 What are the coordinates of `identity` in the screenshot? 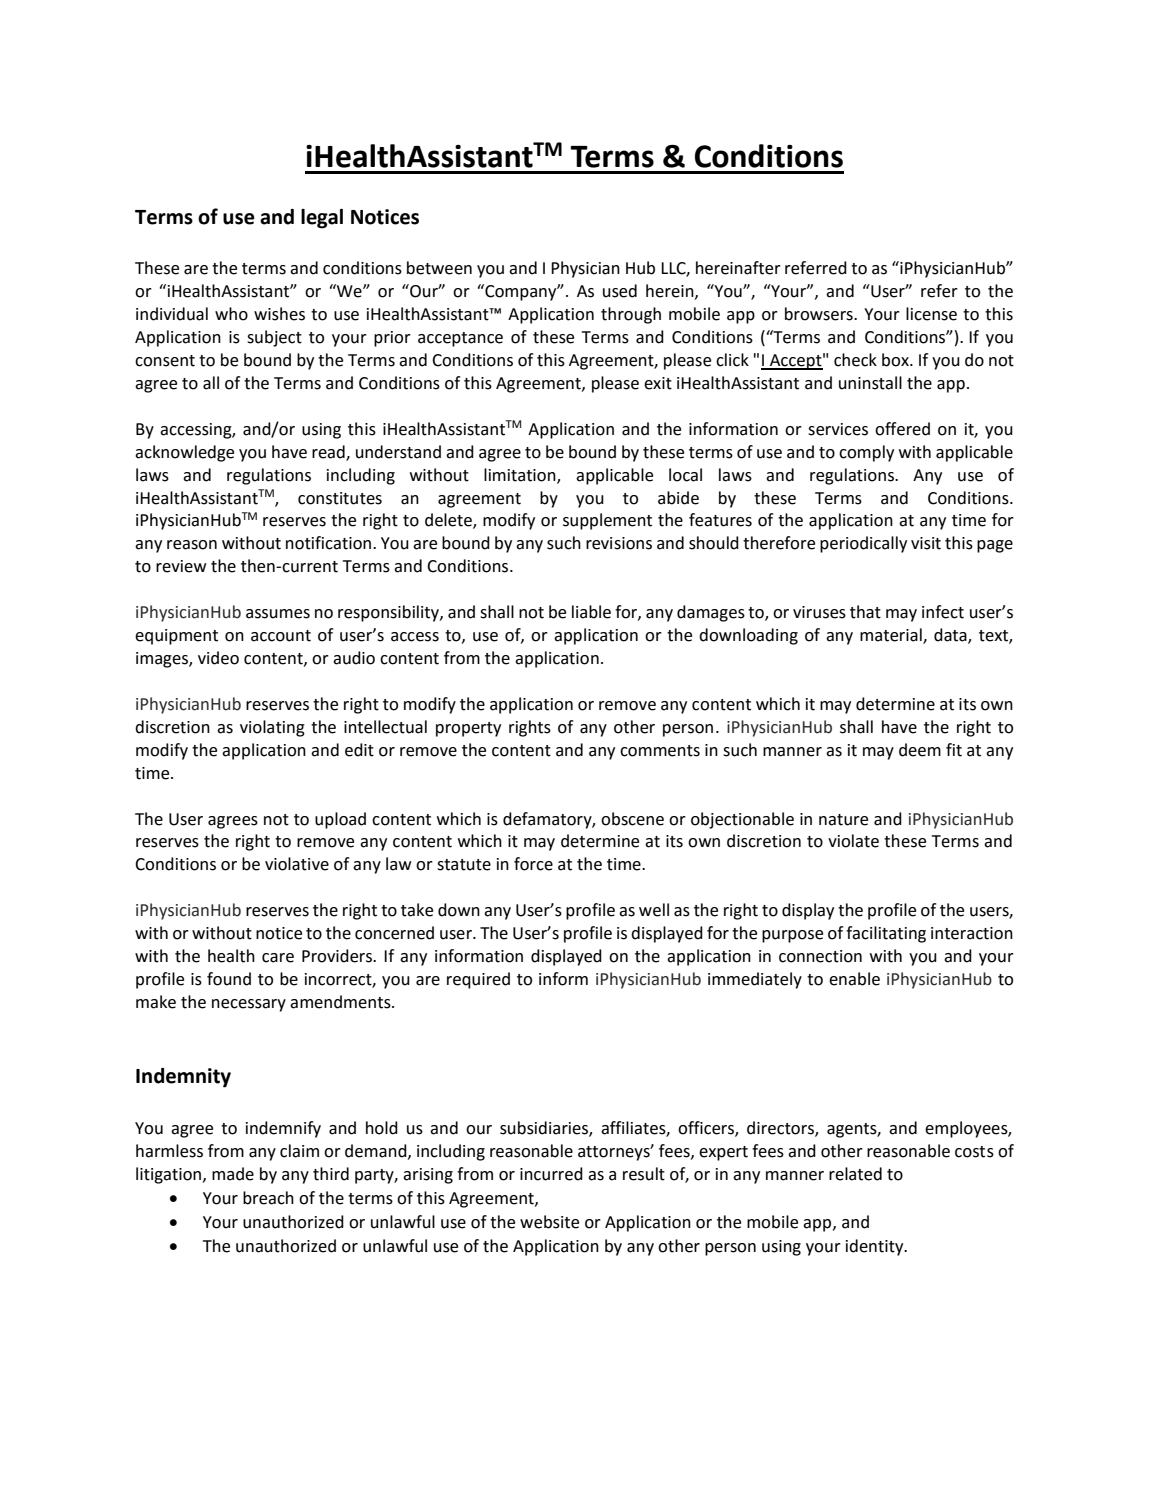 It's located at (876, 1247).
